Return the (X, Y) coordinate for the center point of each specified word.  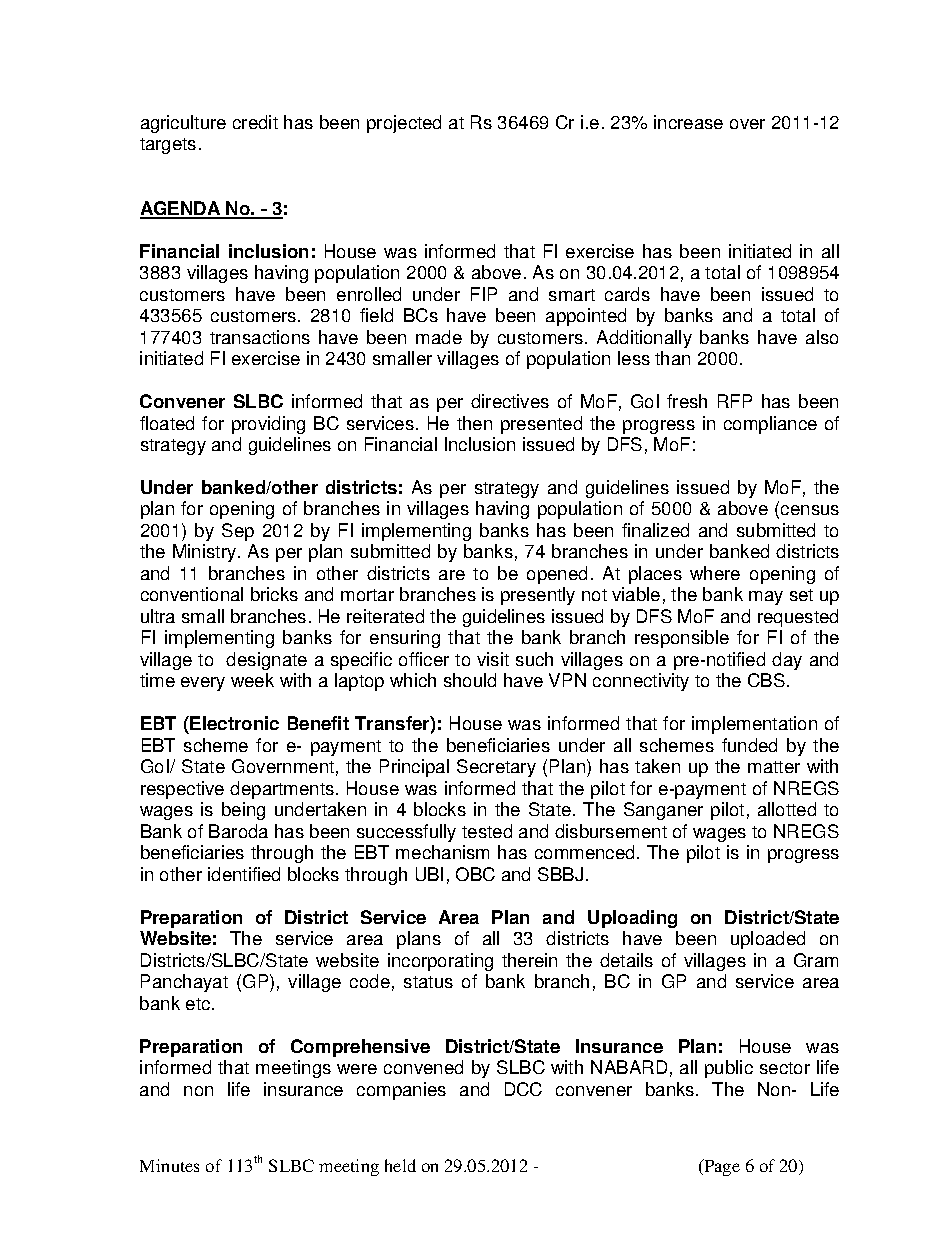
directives (510, 401)
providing (268, 425)
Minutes (169, 1165)
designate (266, 661)
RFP (735, 401)
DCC (523, 1089)
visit (493, 659)
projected (404, 124)
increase (688, 122)
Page (721, 1167)
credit (255, 122)
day (787, 661)
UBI (429, 874)
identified (244, 874)
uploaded (768, 940)
